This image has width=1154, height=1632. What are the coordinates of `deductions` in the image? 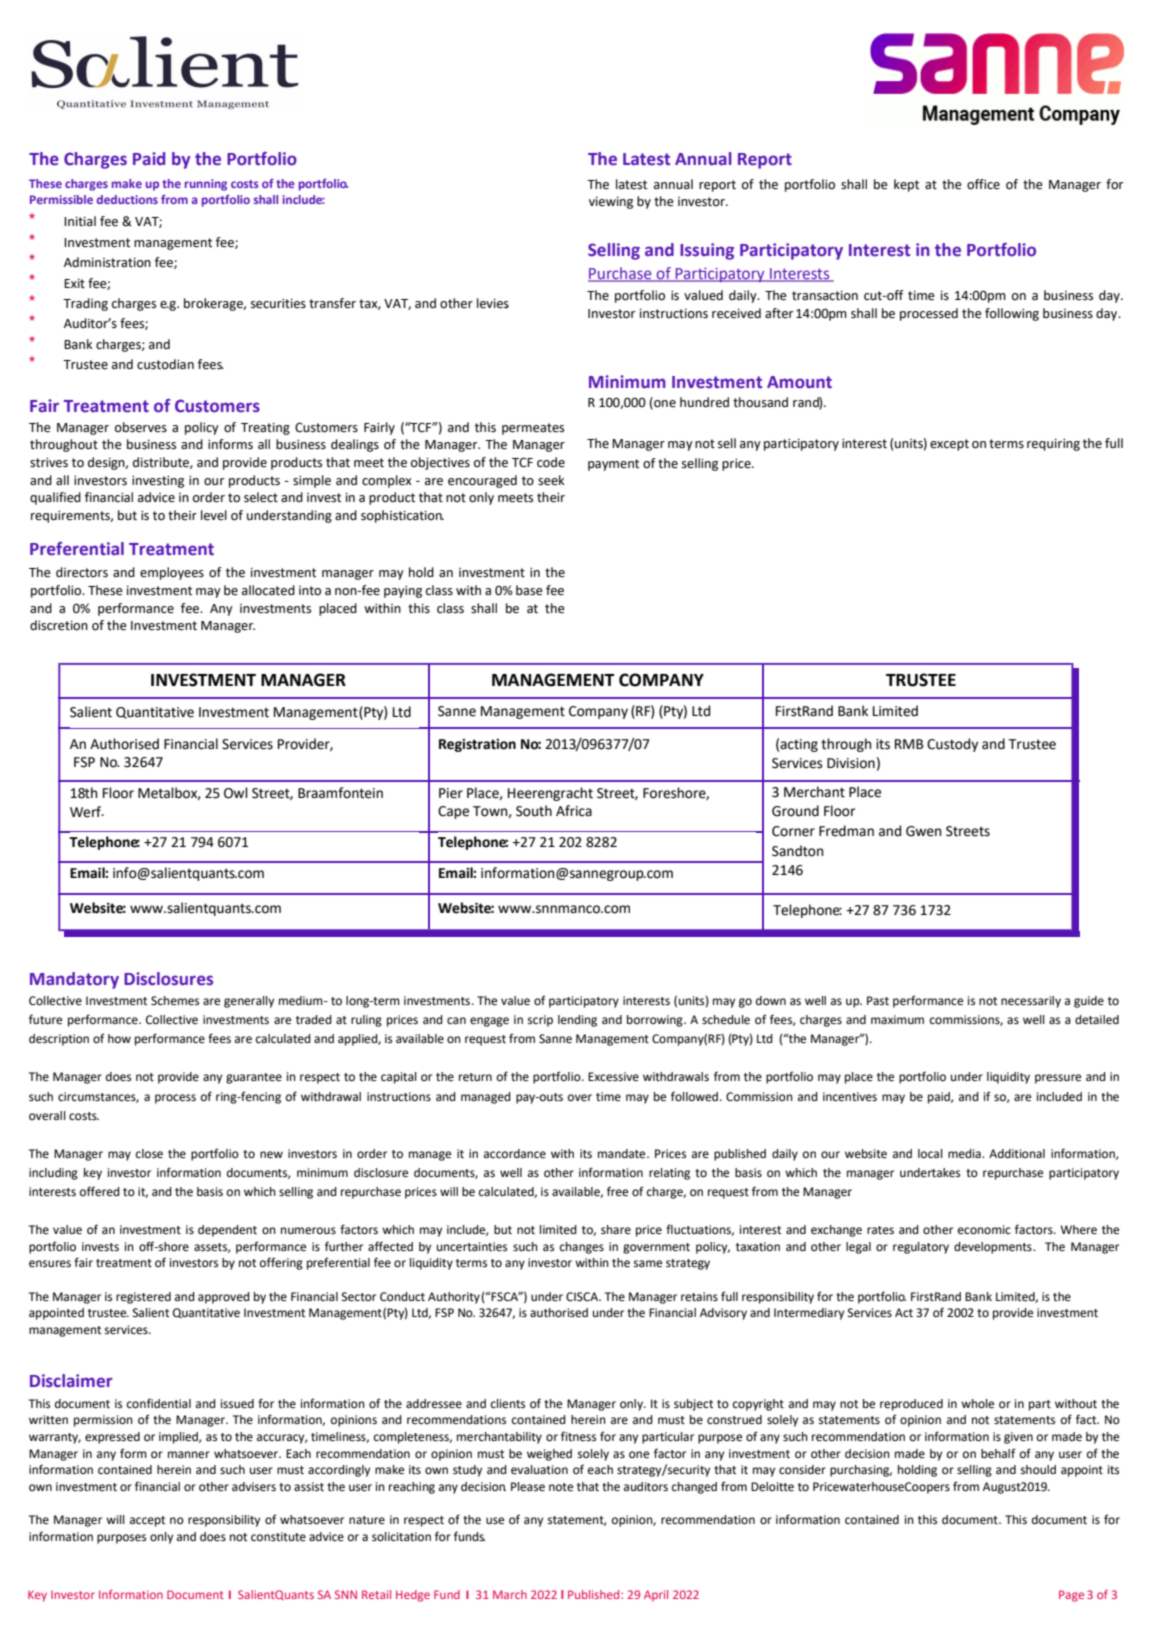 It's located at (127, 199).
